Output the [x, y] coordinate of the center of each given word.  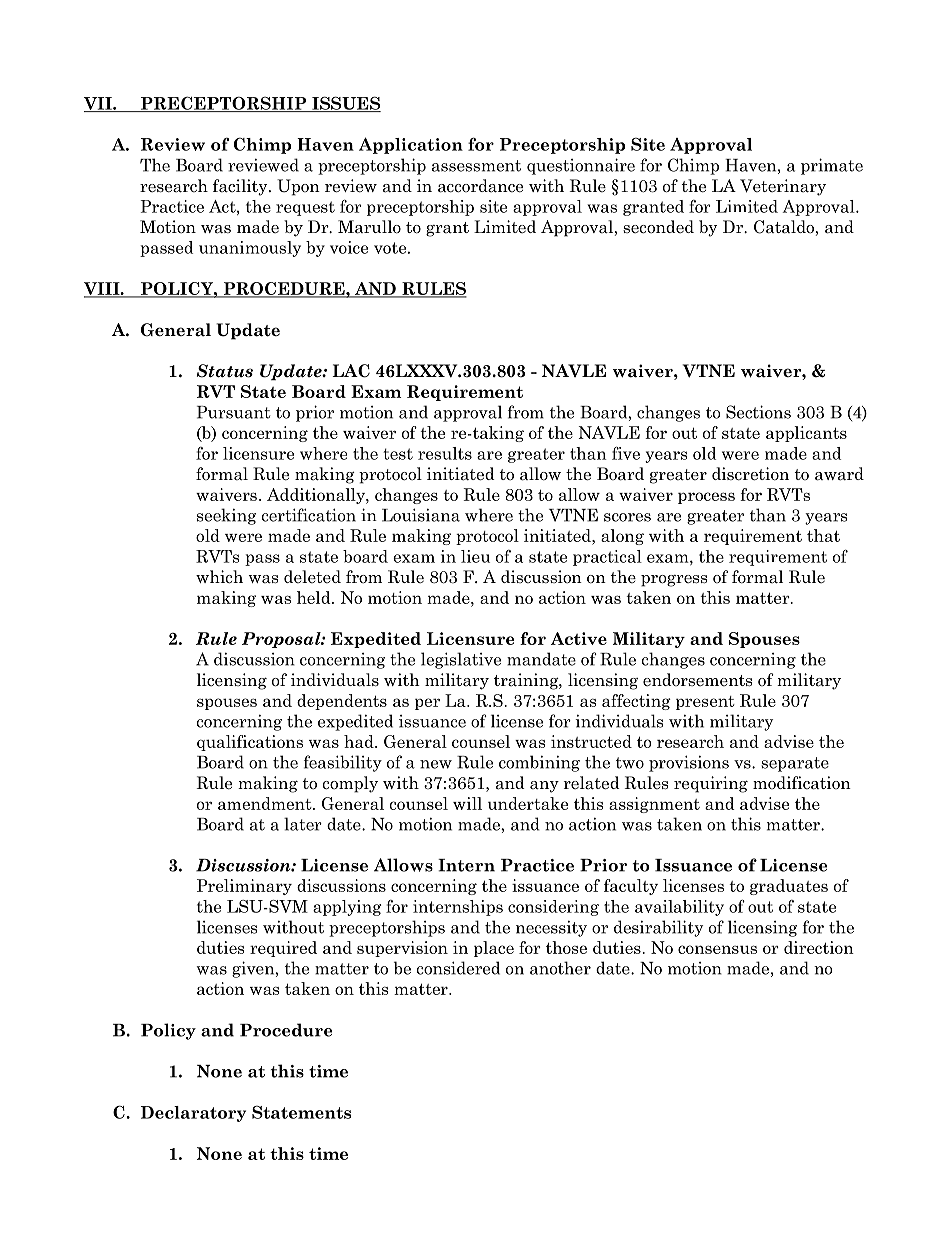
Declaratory [193, 1114]
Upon [298, 187]
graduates [789, 887]
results [445, 453]
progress [674, 581]
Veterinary [783, 187]
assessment [476, 166]
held [315, 597]
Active [579, 638]
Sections [758, 412]
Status [225, 371]
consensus [717, 949]
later [303, 824]
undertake [528, 803]
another [560, 968]
